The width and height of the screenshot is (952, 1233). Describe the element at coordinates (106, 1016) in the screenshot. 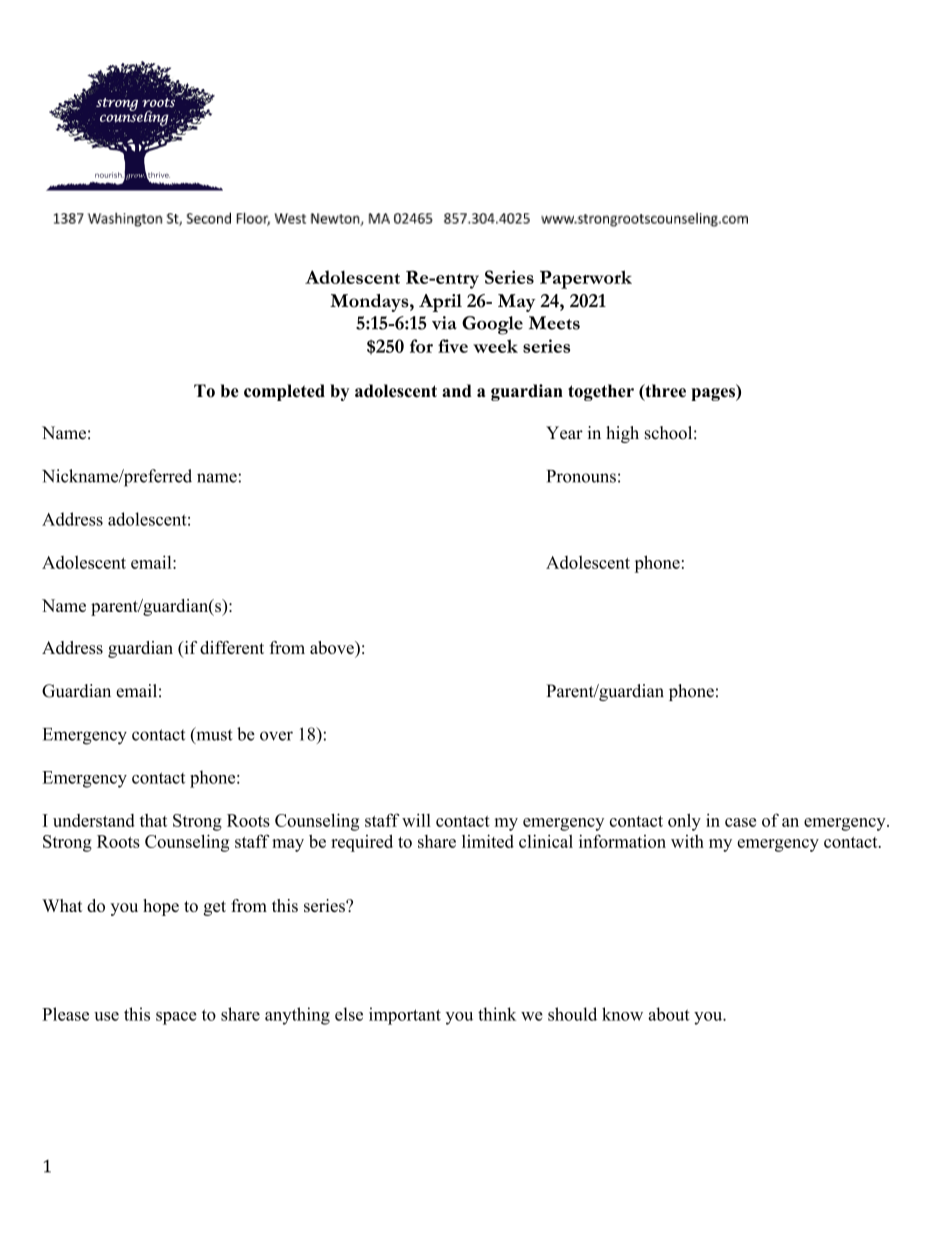

I see `use` at that location.
